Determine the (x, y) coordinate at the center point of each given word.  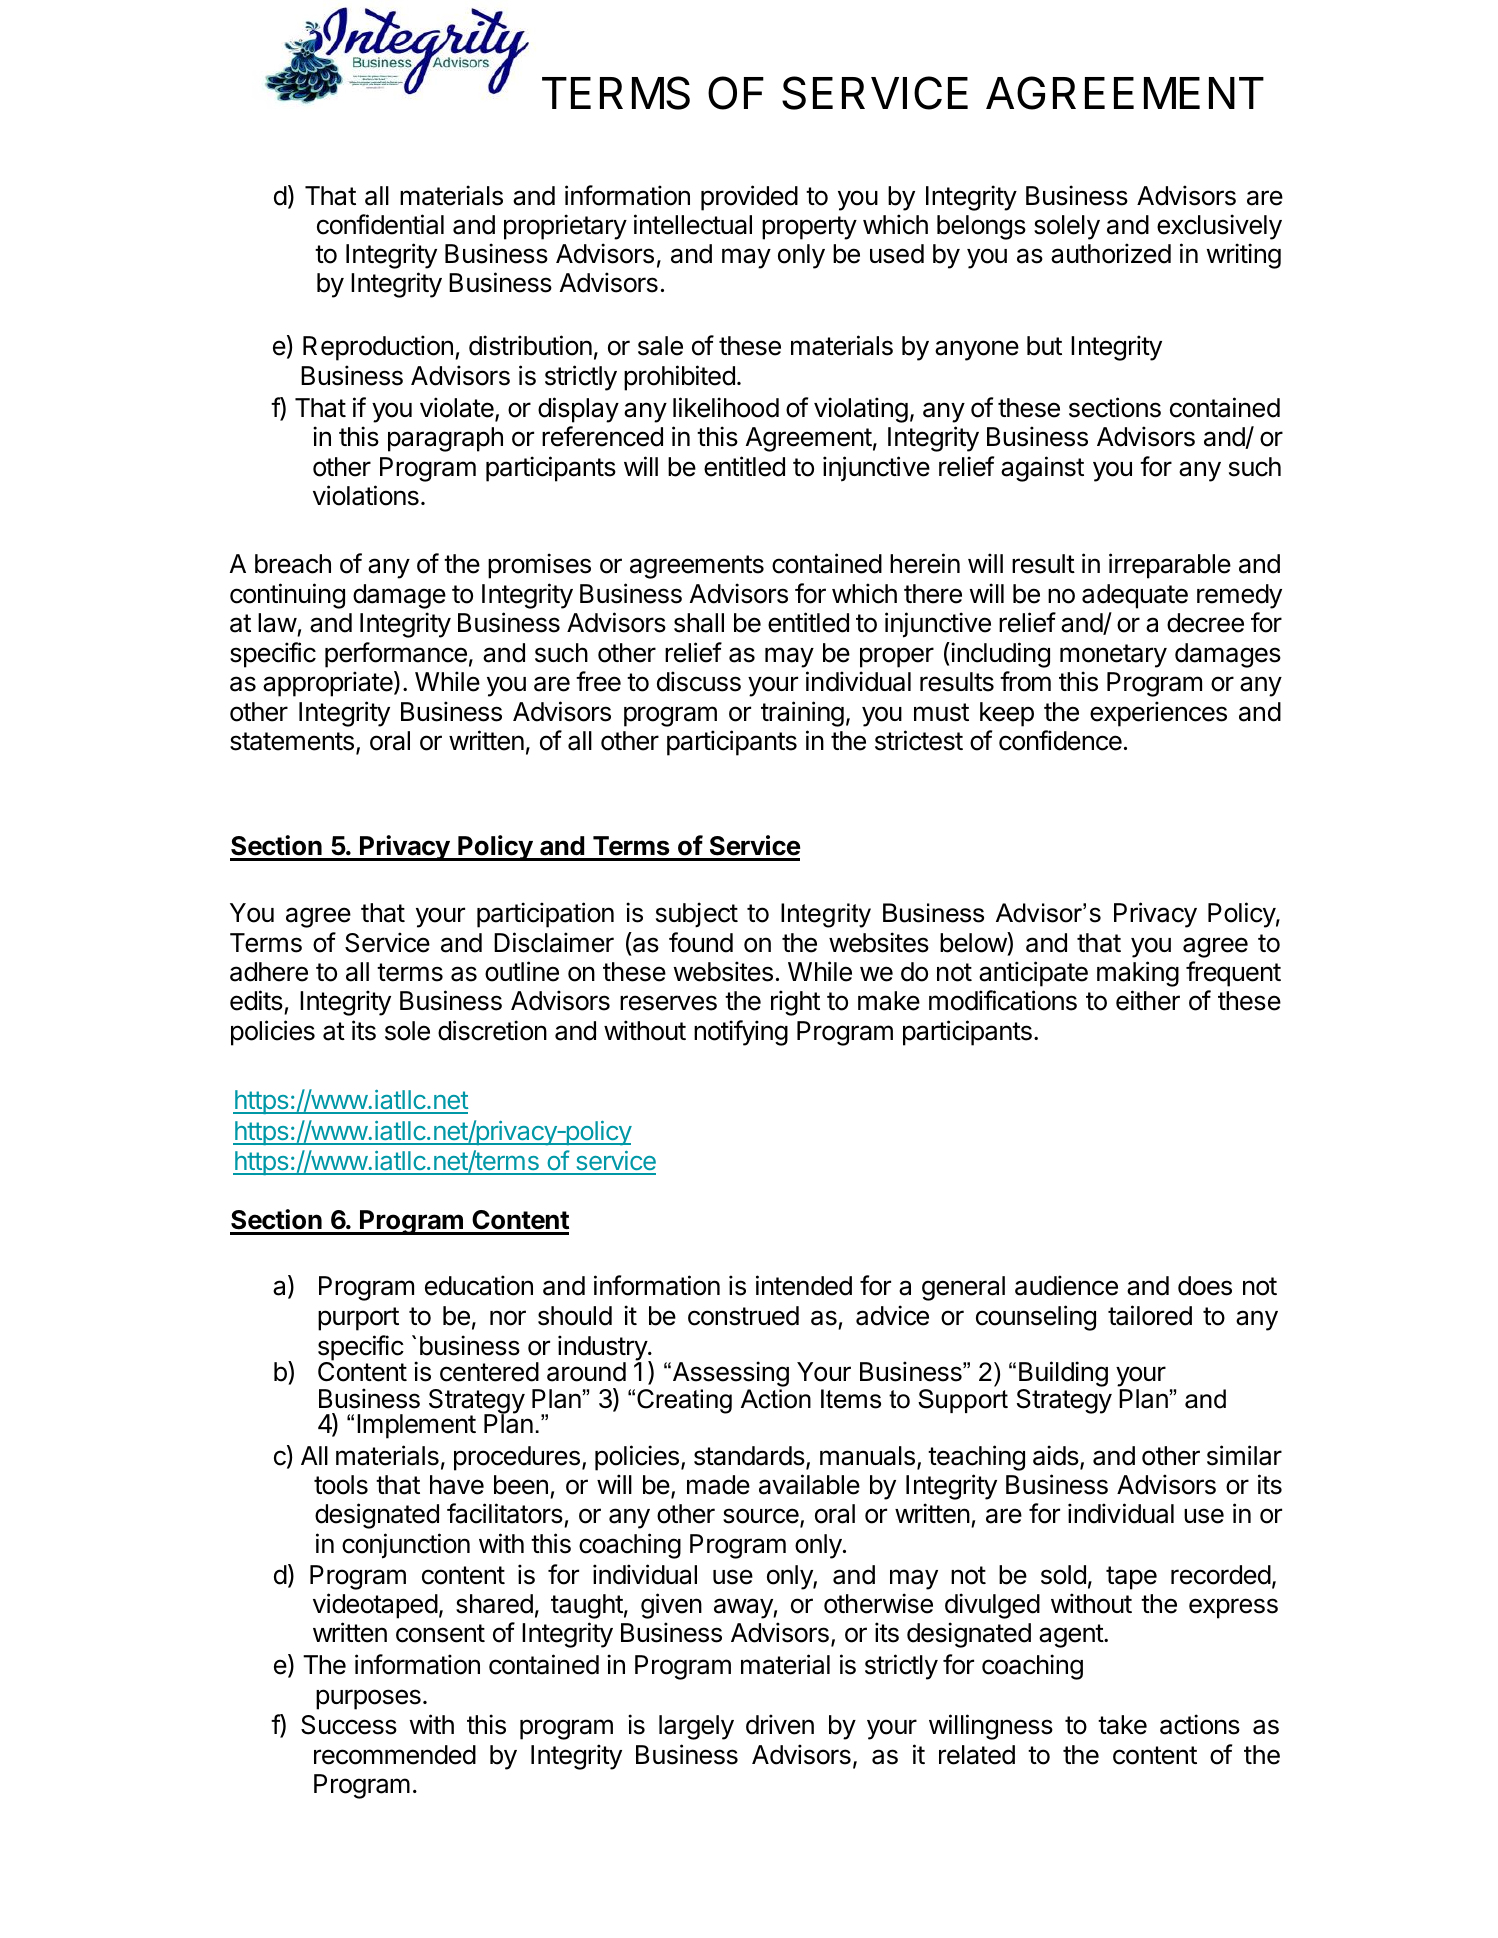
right (795, 1003)
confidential (380, 224)
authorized (1111, 253)
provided (749, 198)
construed (743, 1316)
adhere (269, 972)
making (1138, 974)
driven (780, 1724)
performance (396, 655)
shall (699, 623)
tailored (1150, 1315)
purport (358, 1319)
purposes (368, 1699)
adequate (1135, 596)
